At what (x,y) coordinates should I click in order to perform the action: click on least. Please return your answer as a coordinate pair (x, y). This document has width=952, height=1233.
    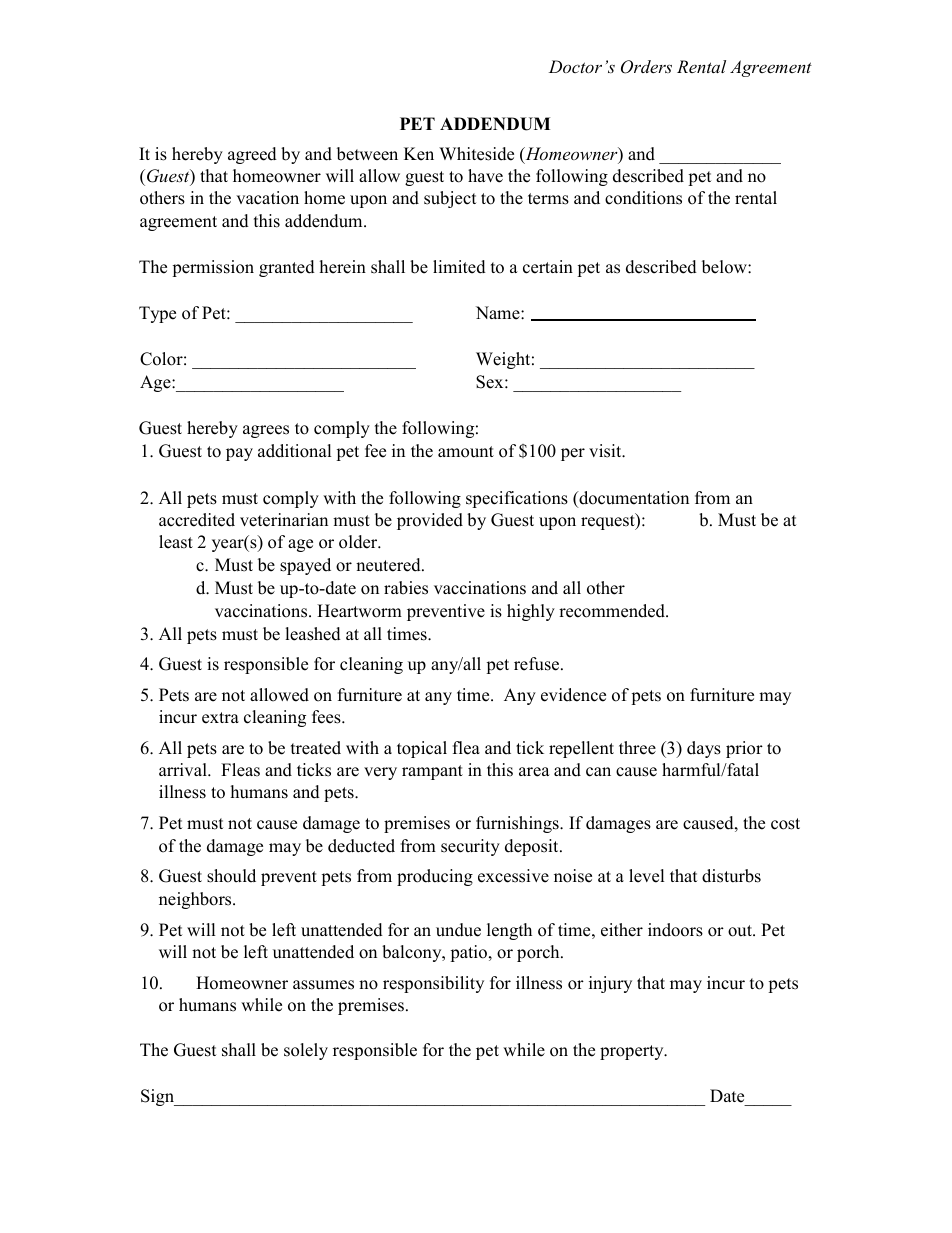
    Looking at the image, I should click on (176, 542).
